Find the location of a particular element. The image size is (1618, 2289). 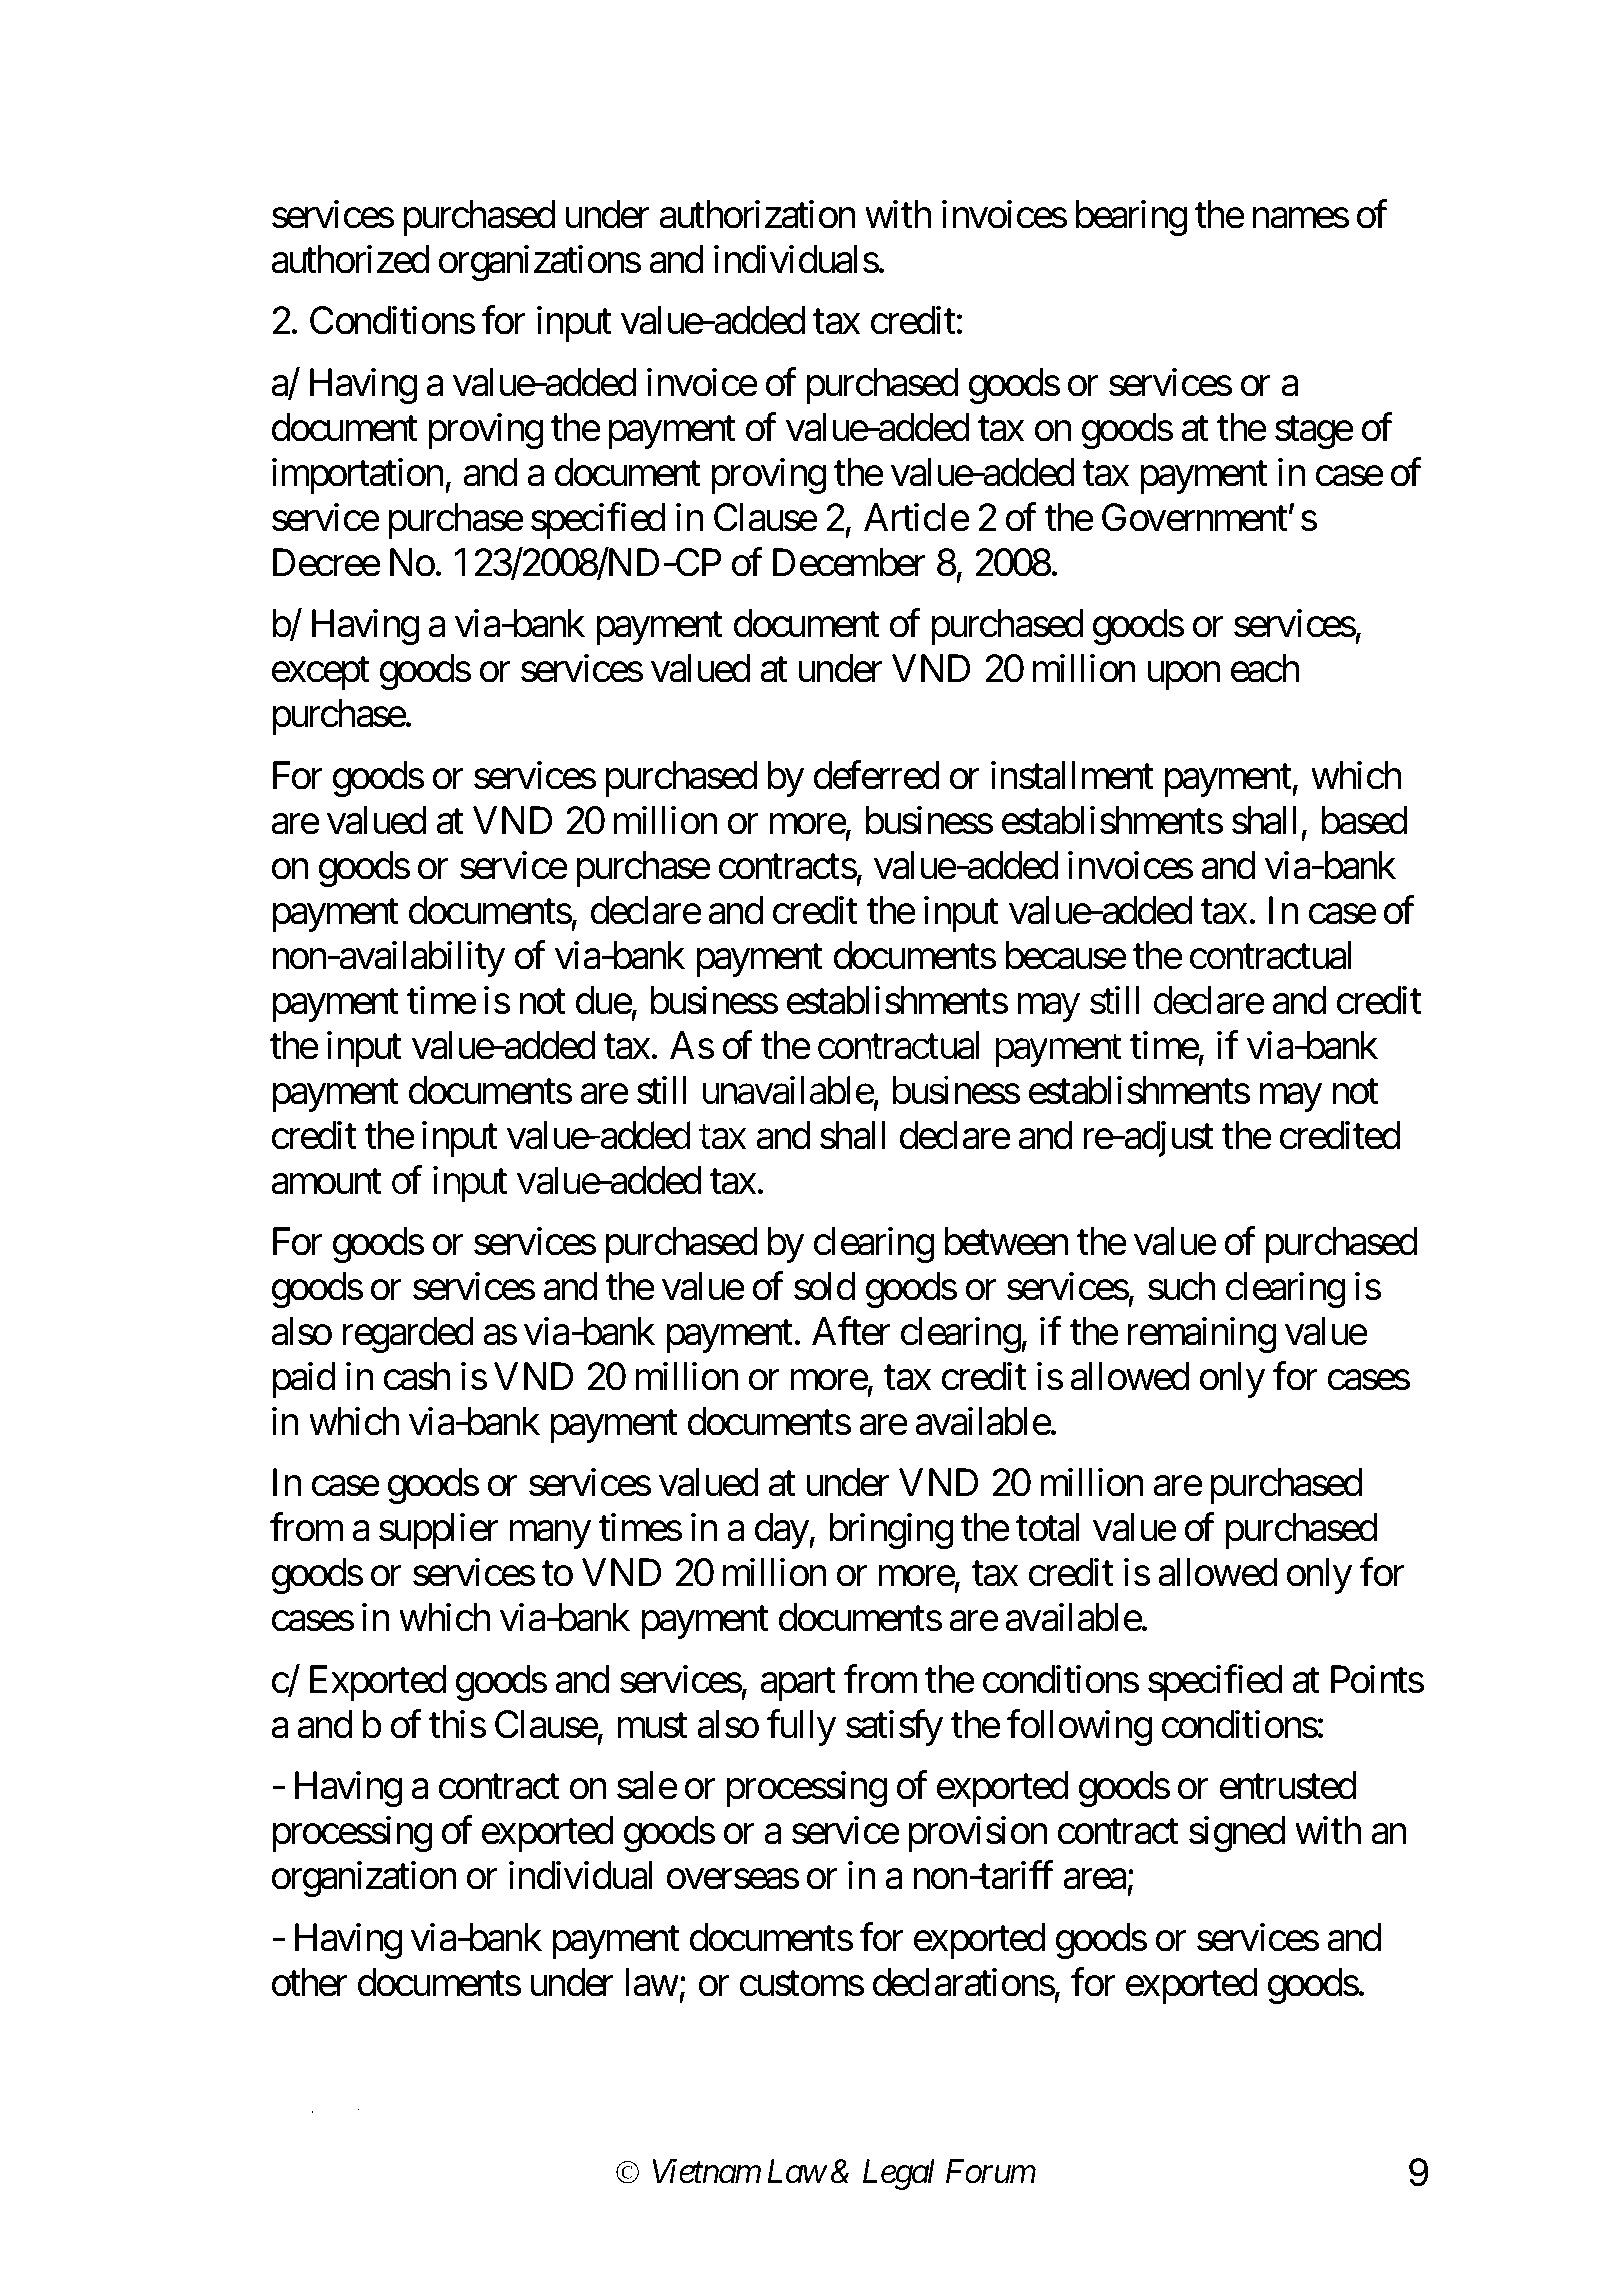

authorization is located at coordinates (757, 214).
